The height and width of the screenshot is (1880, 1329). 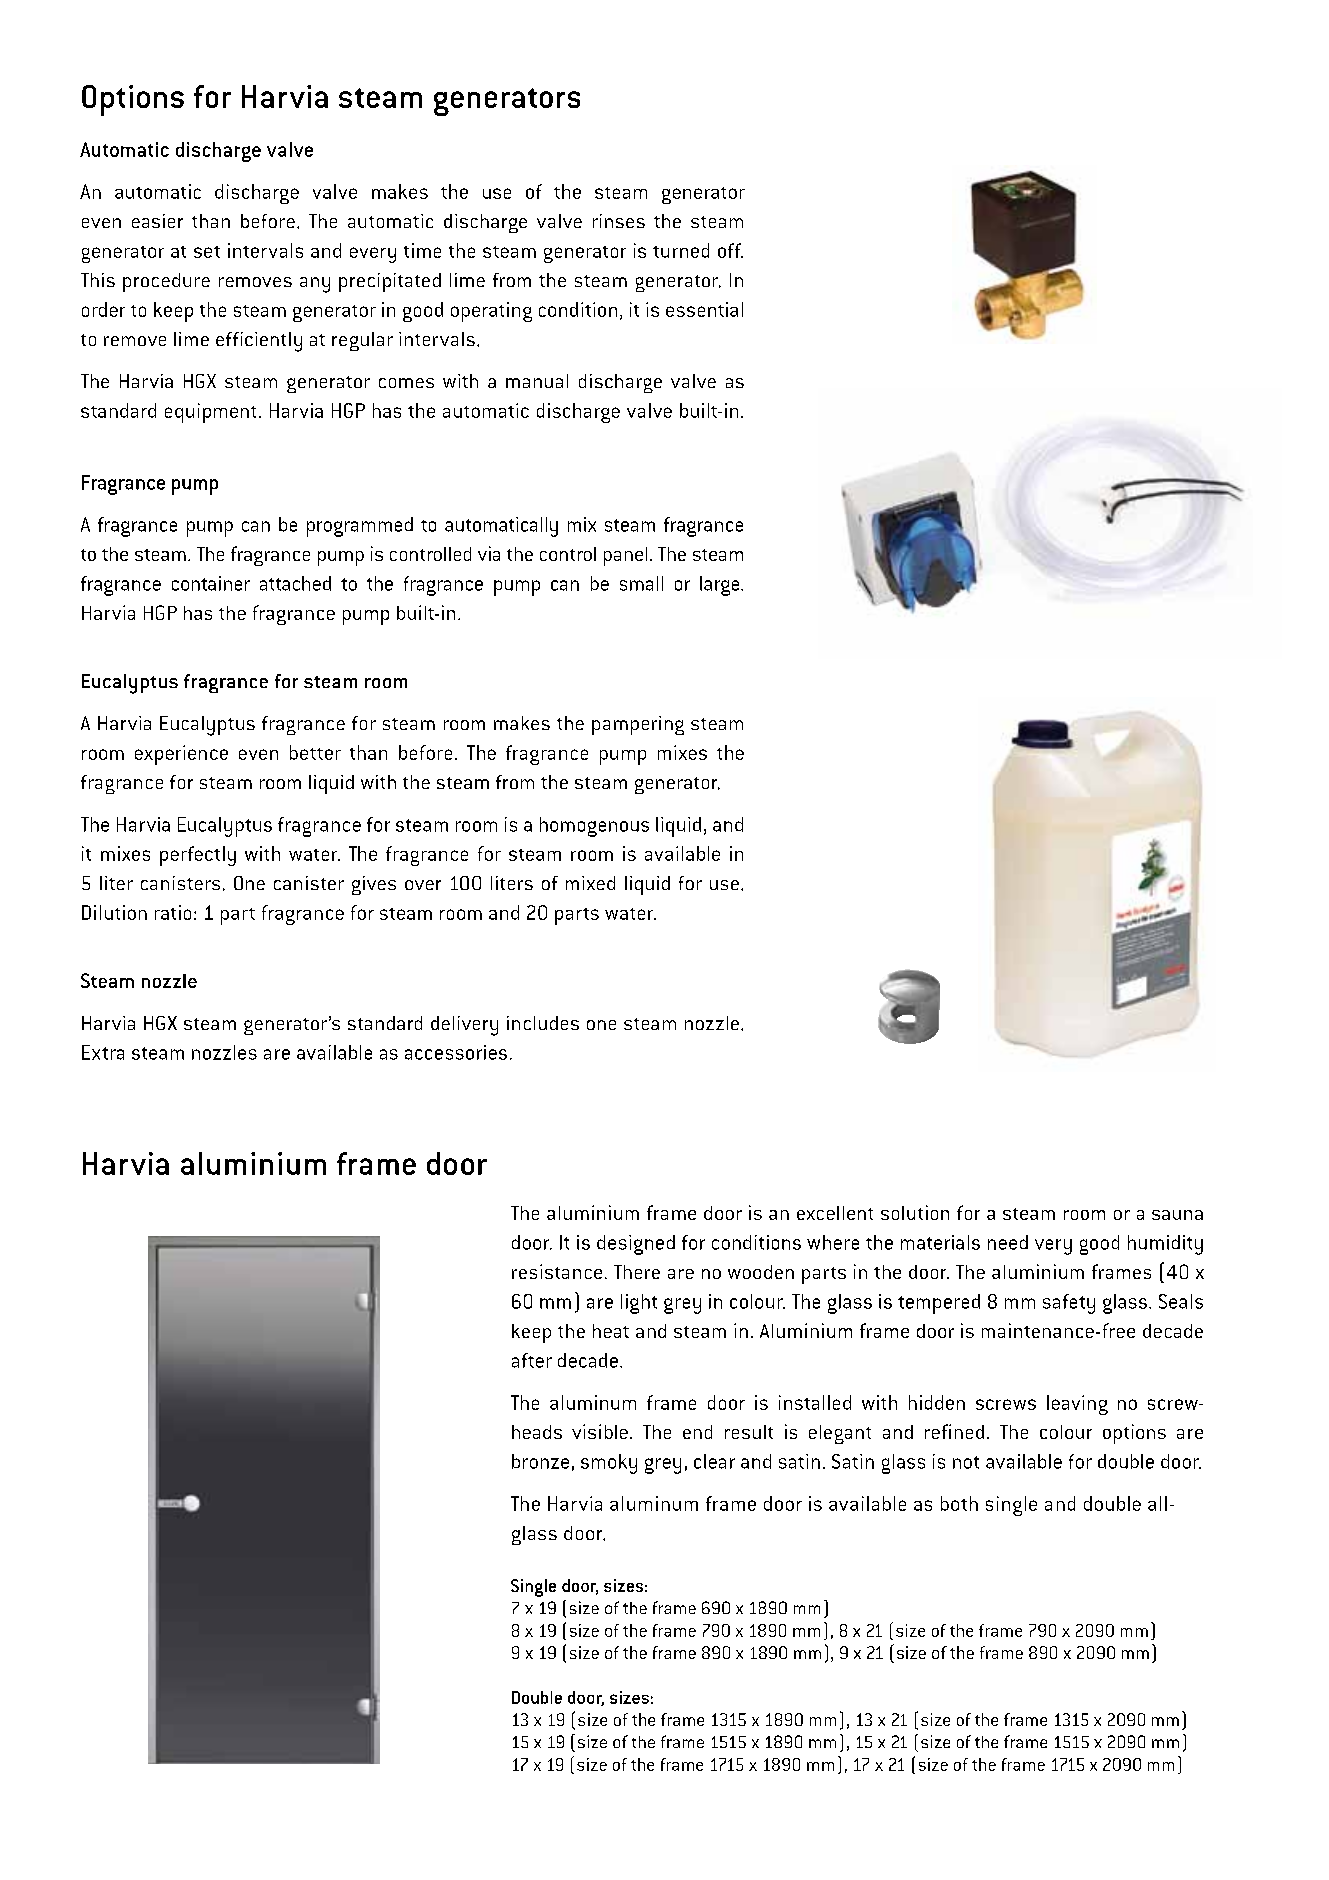 I want to click on turned, so click(x=681, y=250).
